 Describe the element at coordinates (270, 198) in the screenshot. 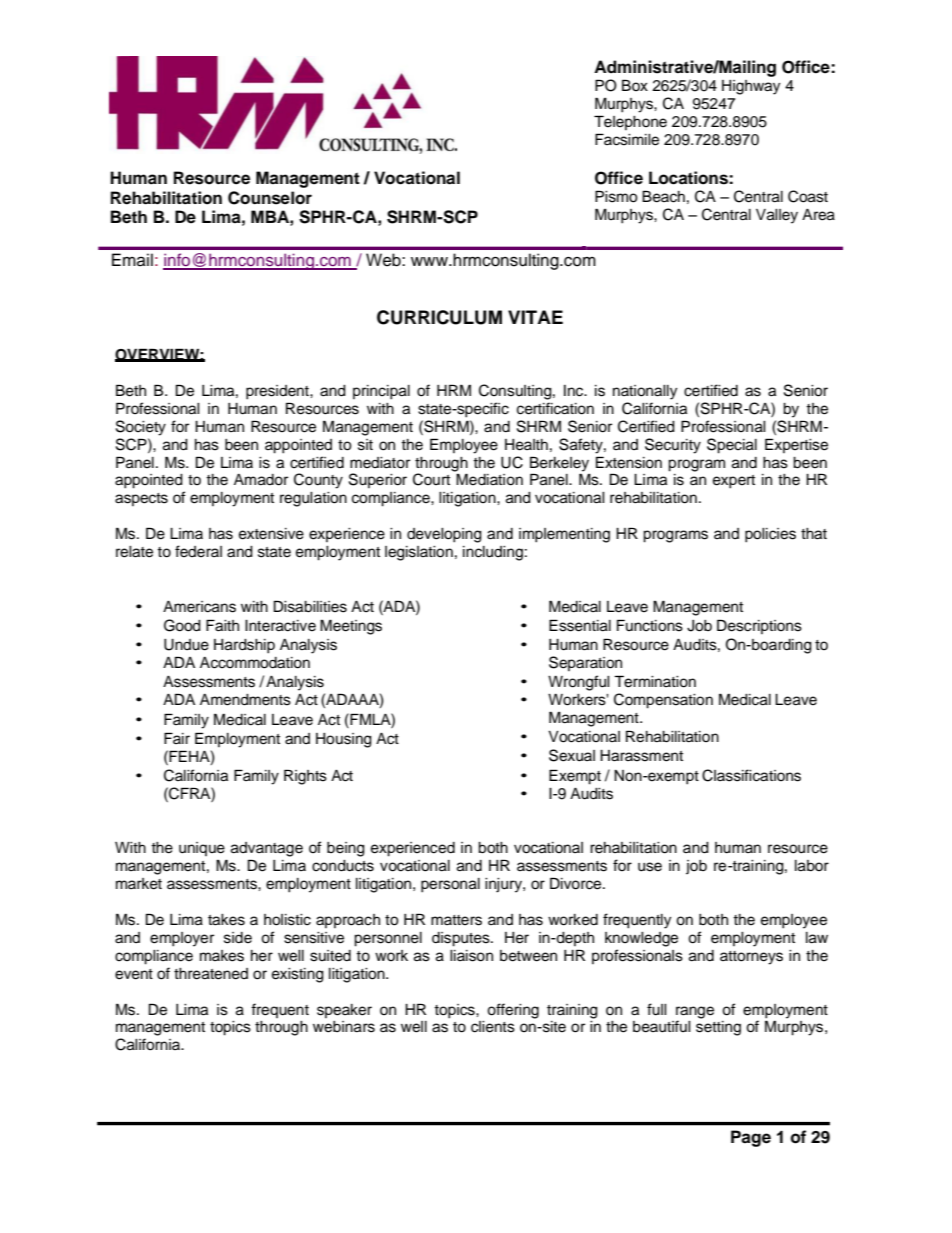

I see `Counselor` at that location.
